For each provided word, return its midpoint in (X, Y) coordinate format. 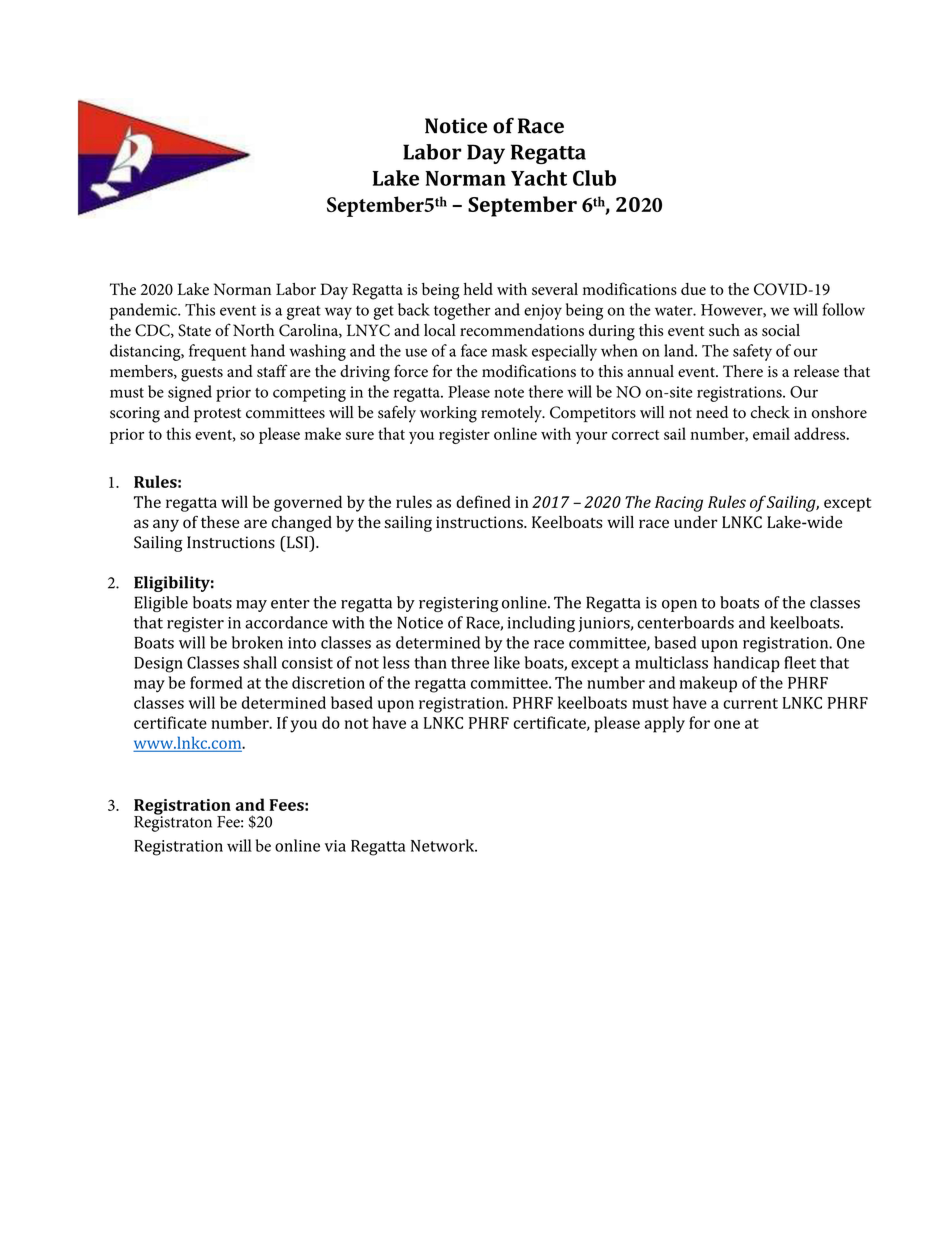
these (220, 522)
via (335, 846)
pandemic (145, 311)
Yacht (539, 178)
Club (594, 178)
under (696, 522)
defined (483, 501)
